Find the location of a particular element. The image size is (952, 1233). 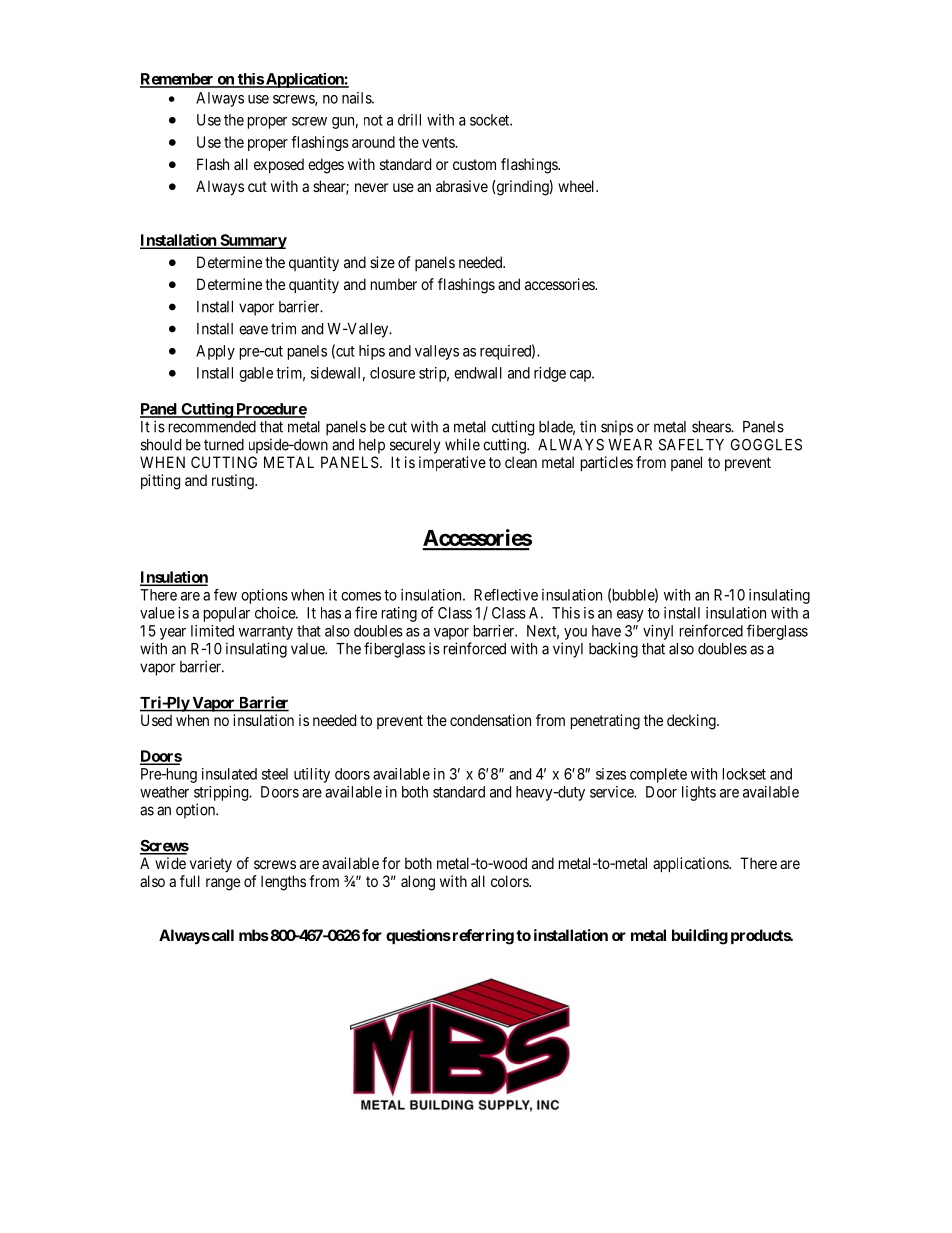

gable is located at coordinates (256, 374).
